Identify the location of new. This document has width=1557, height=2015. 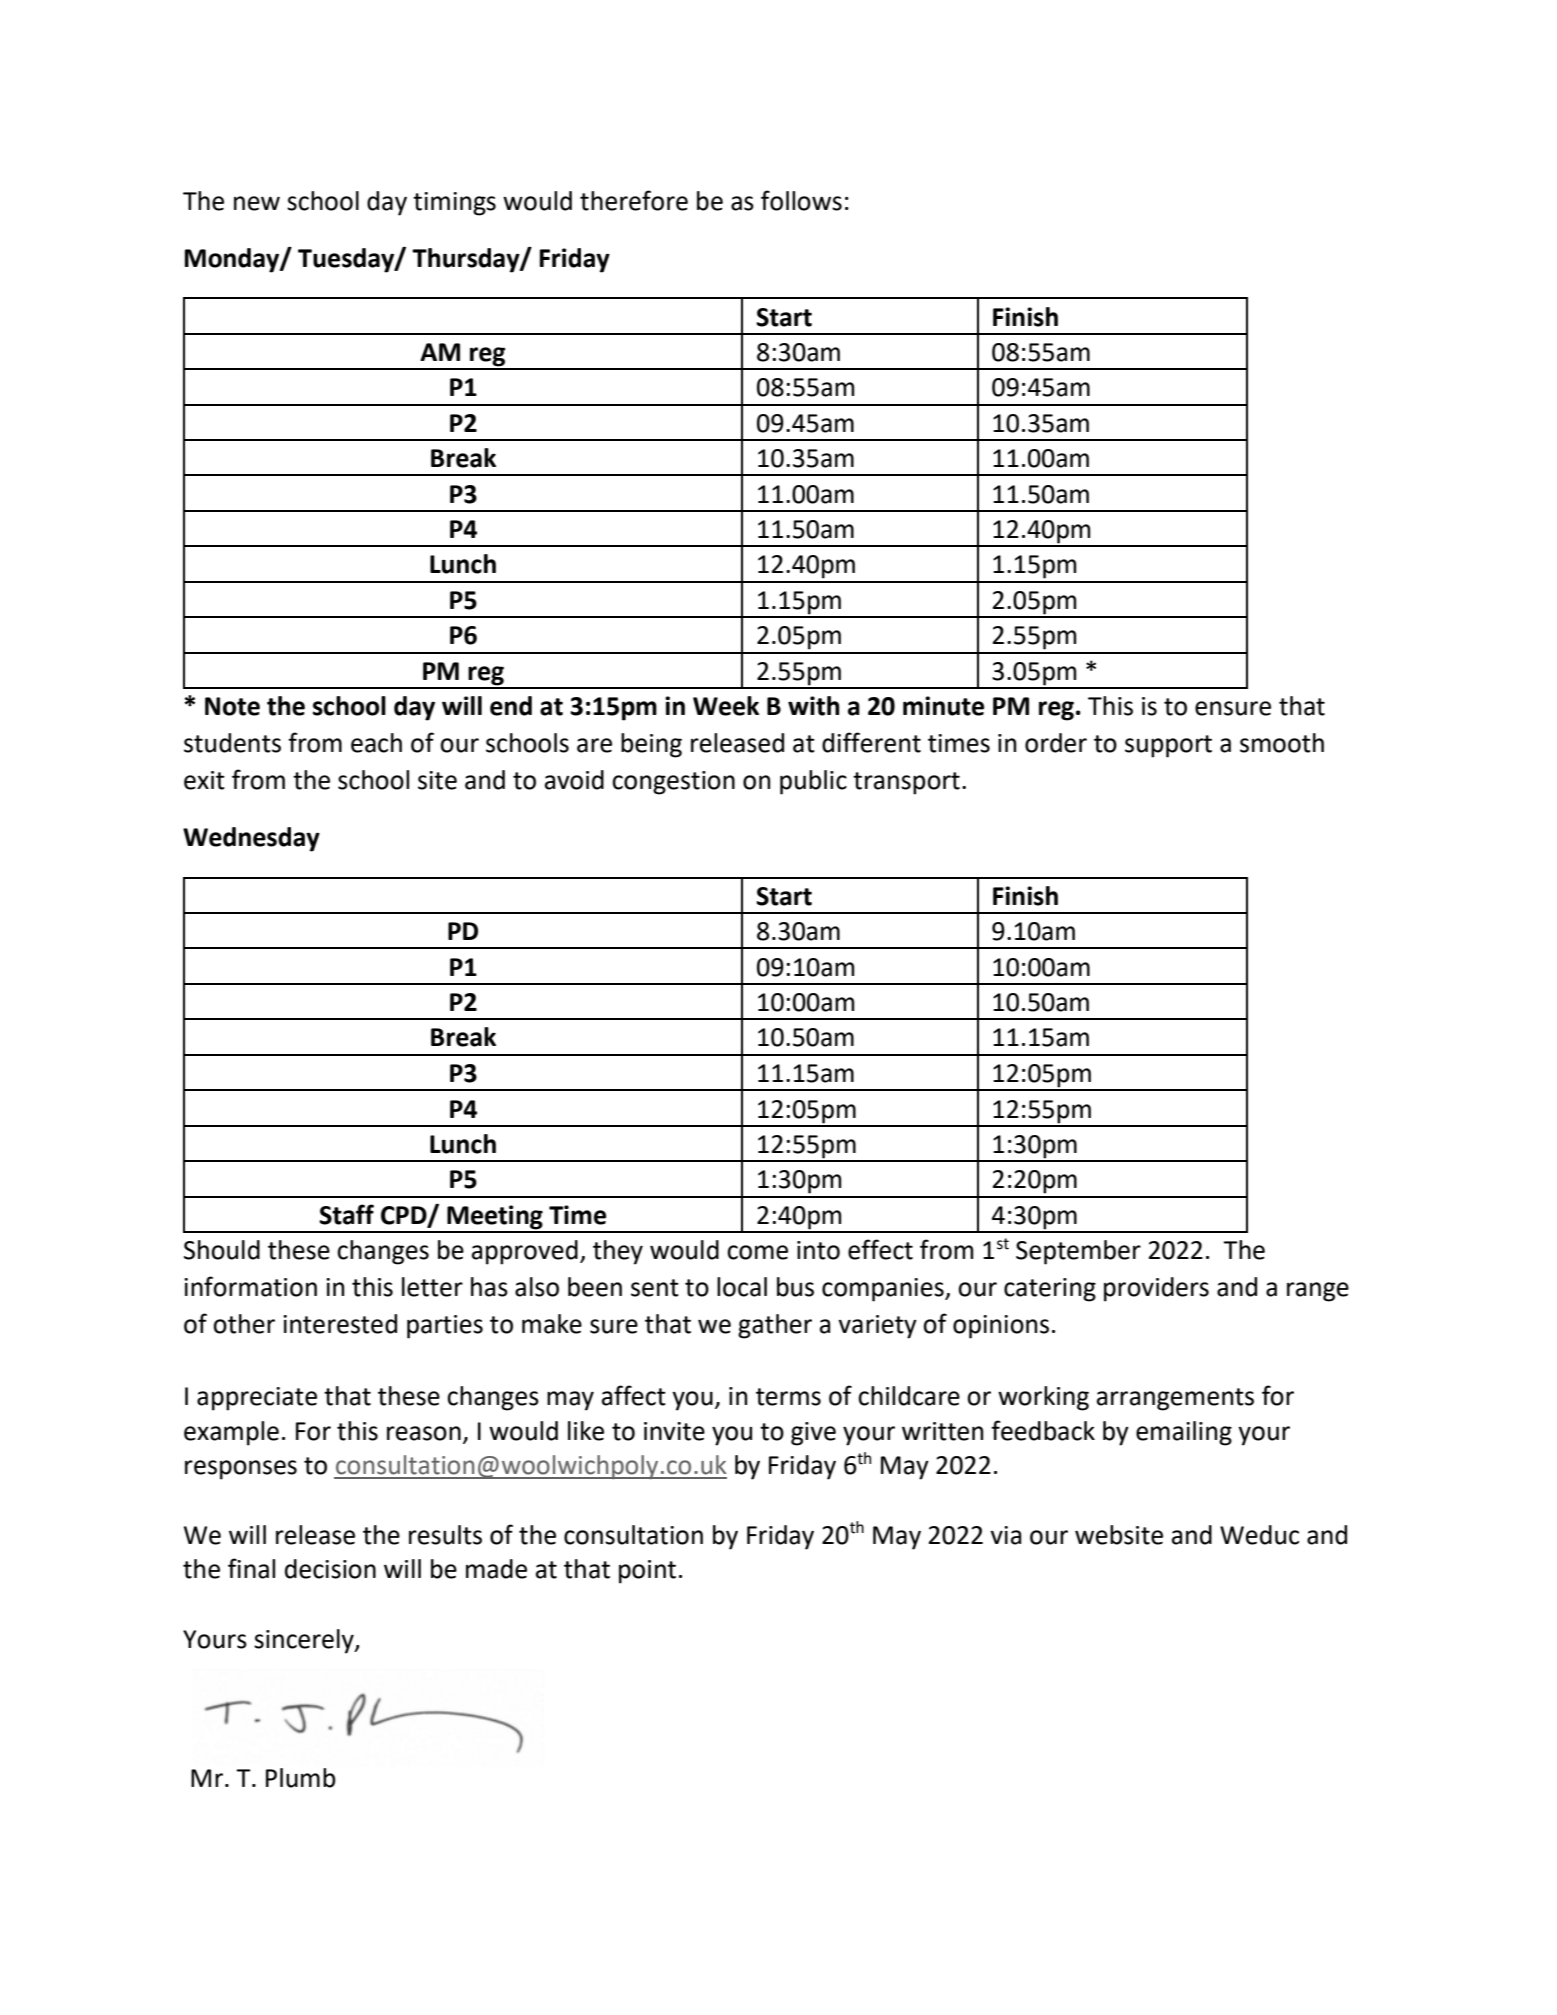
(257, 203).
